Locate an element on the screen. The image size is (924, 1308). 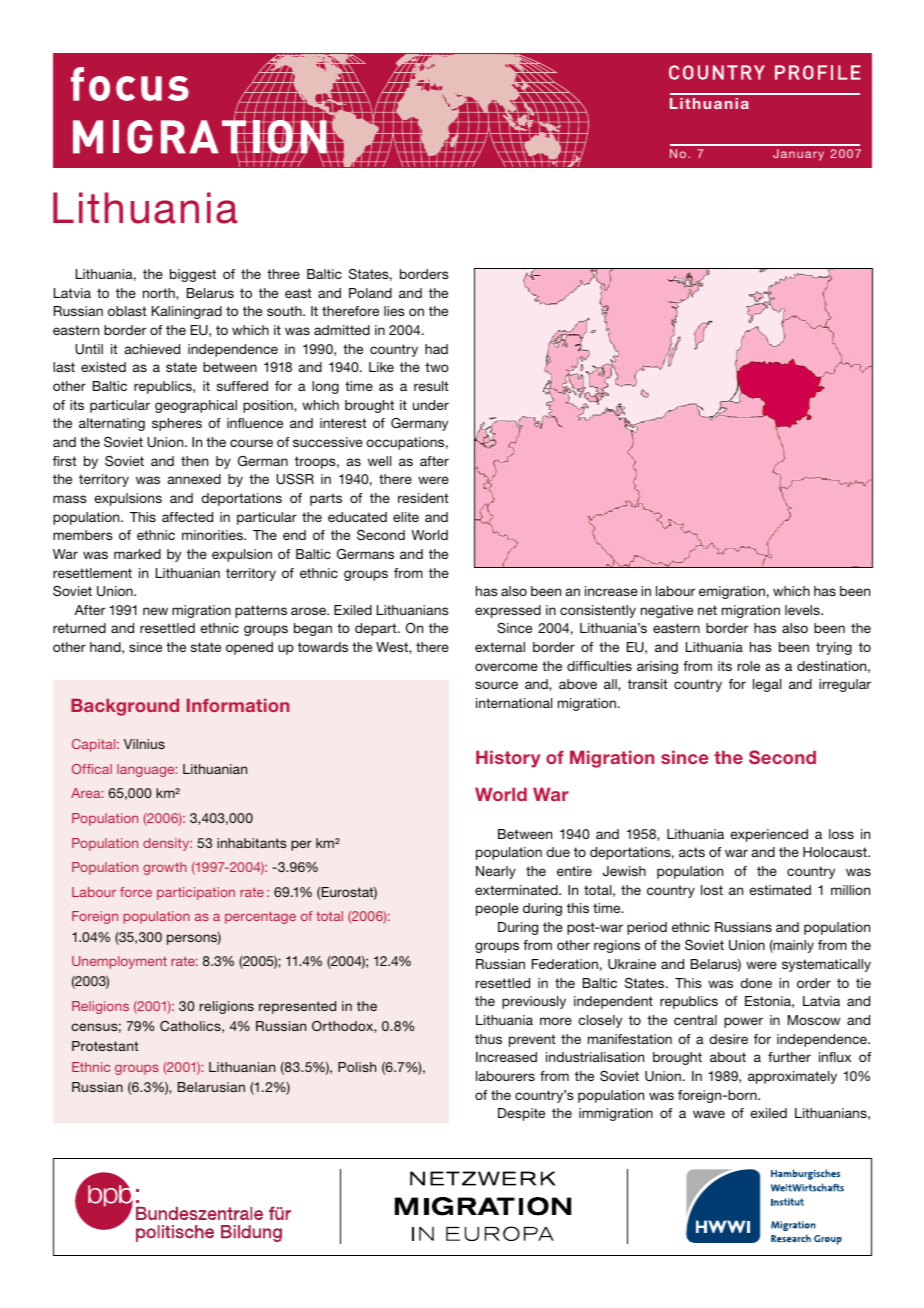
lies is located at coordinates (394, 311).
